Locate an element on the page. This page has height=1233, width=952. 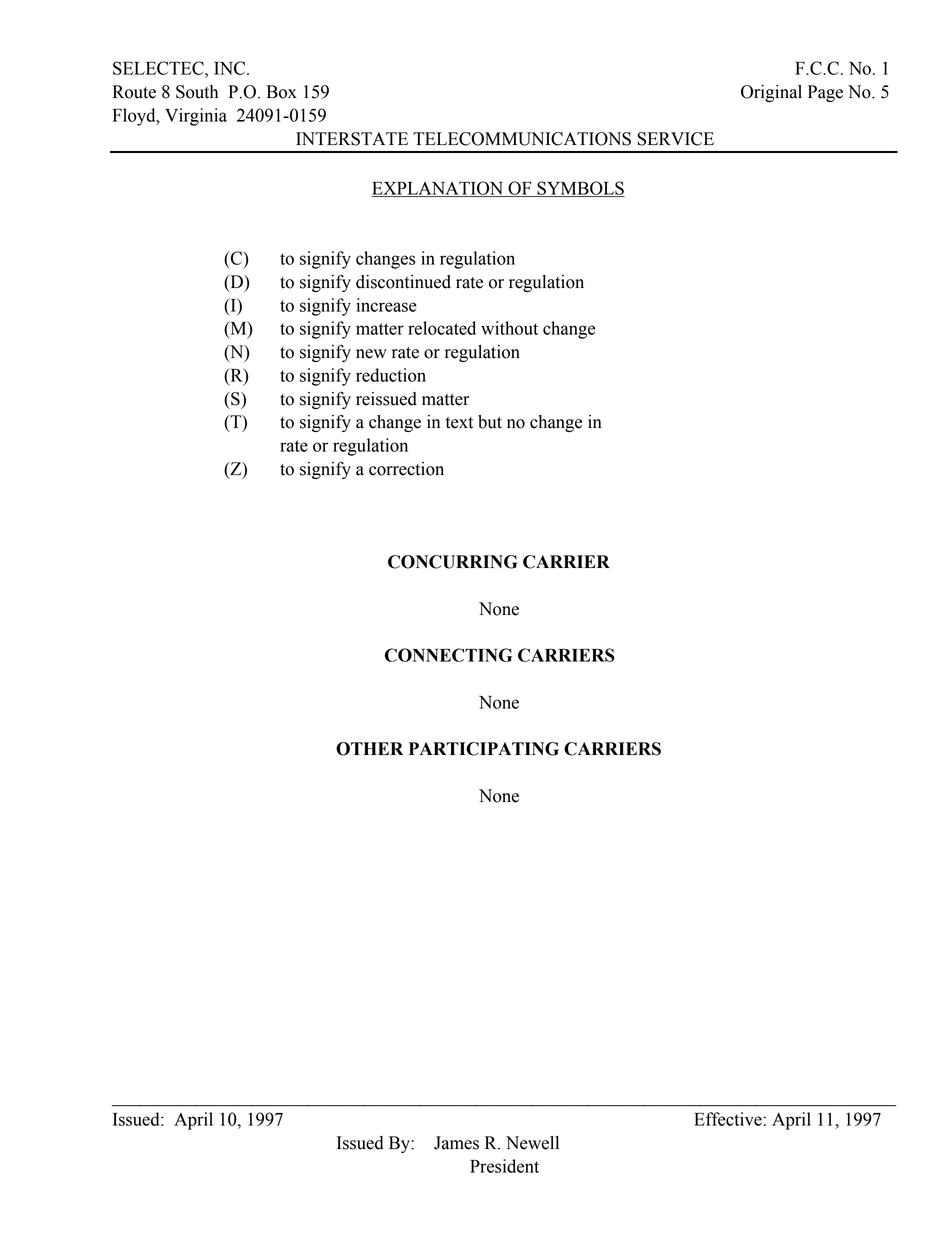
CONNECTING is located at coordinates (448, 655).
